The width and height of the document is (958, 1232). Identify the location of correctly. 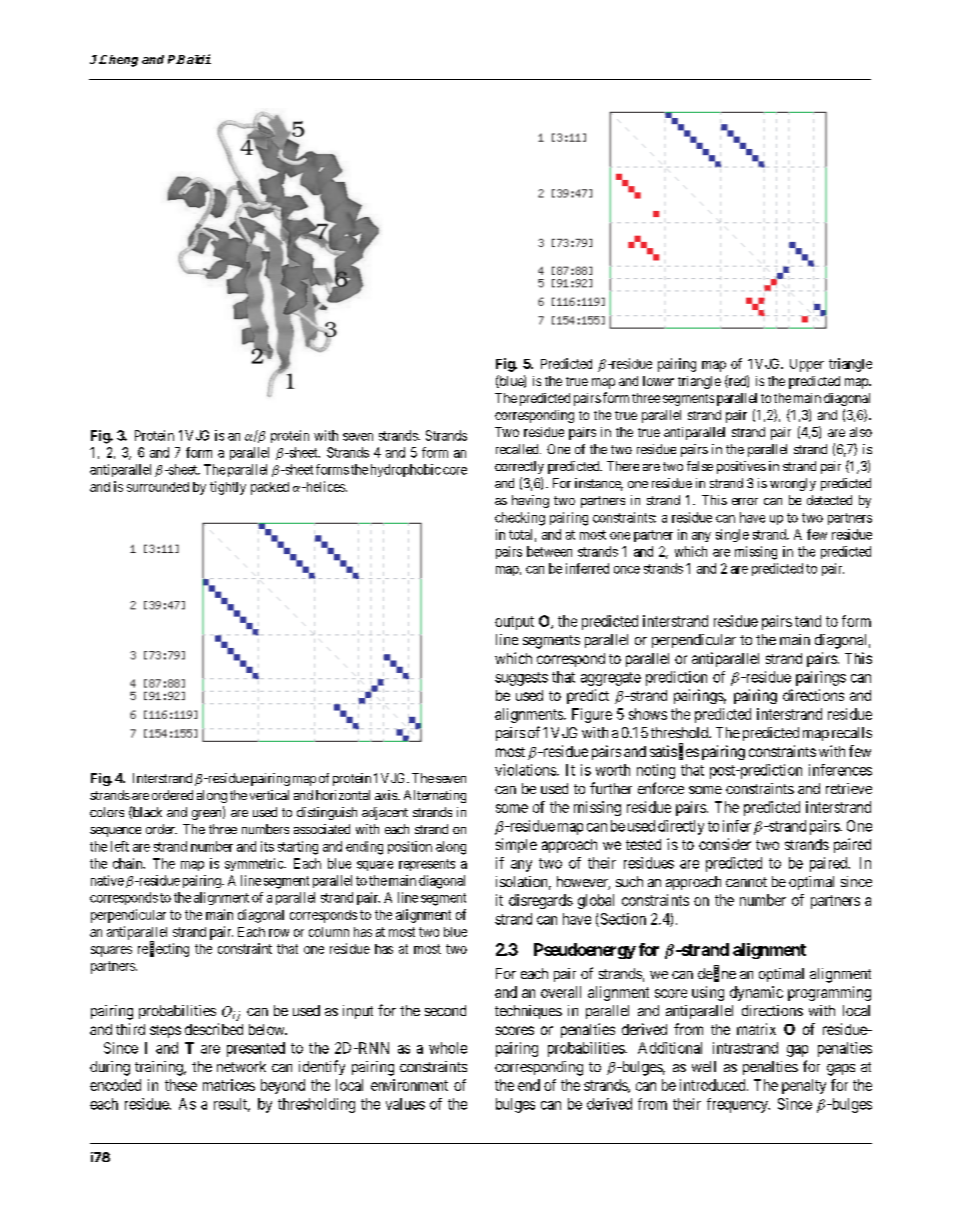
(519, 467).
